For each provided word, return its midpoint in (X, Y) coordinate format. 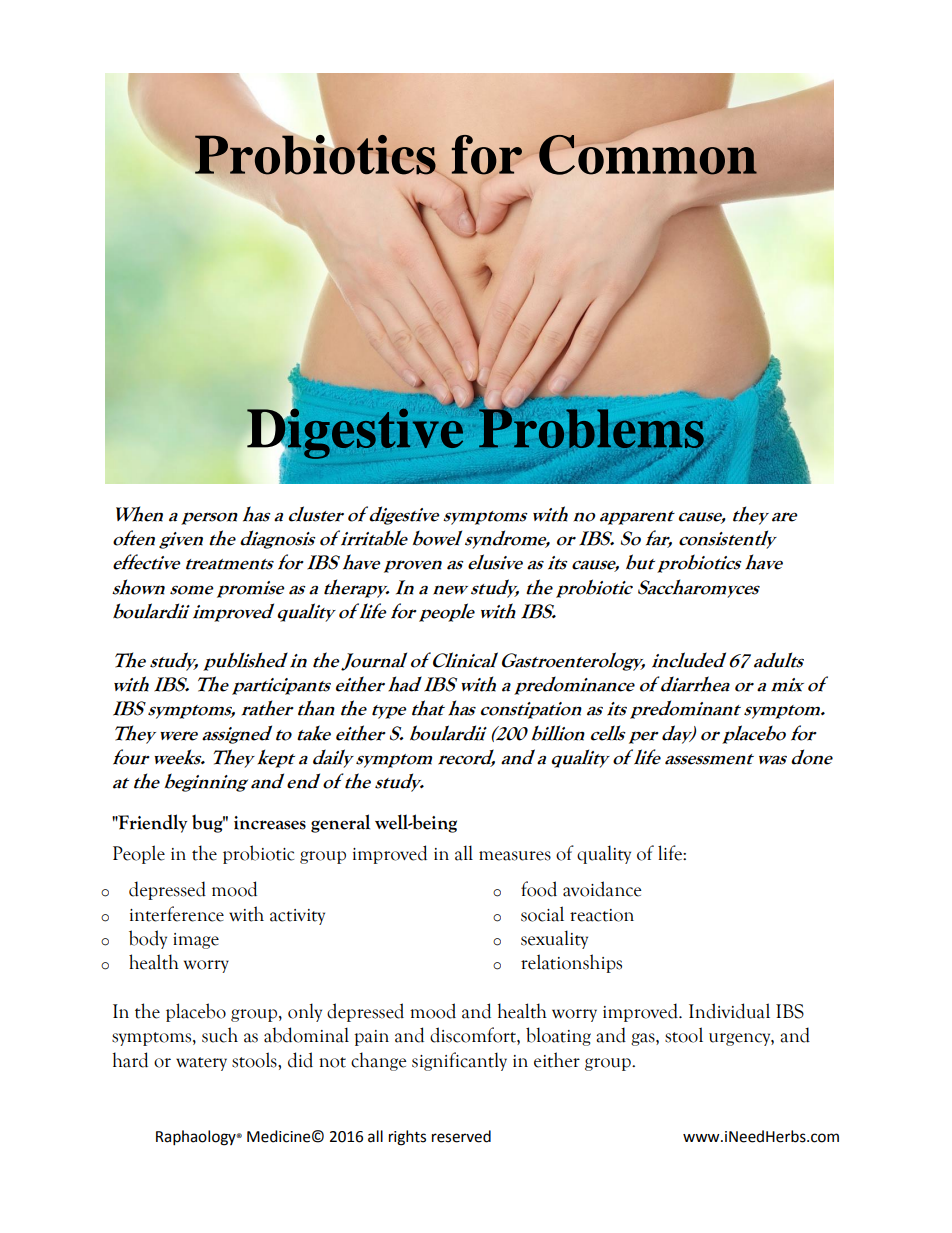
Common (648, 155)
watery (201, 1064)
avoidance (602, 889)
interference (177, 914)
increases (270, 823)
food (539, 889)
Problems (592, 429)
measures (515, 856)
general (340, 823)
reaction (602, 915)
